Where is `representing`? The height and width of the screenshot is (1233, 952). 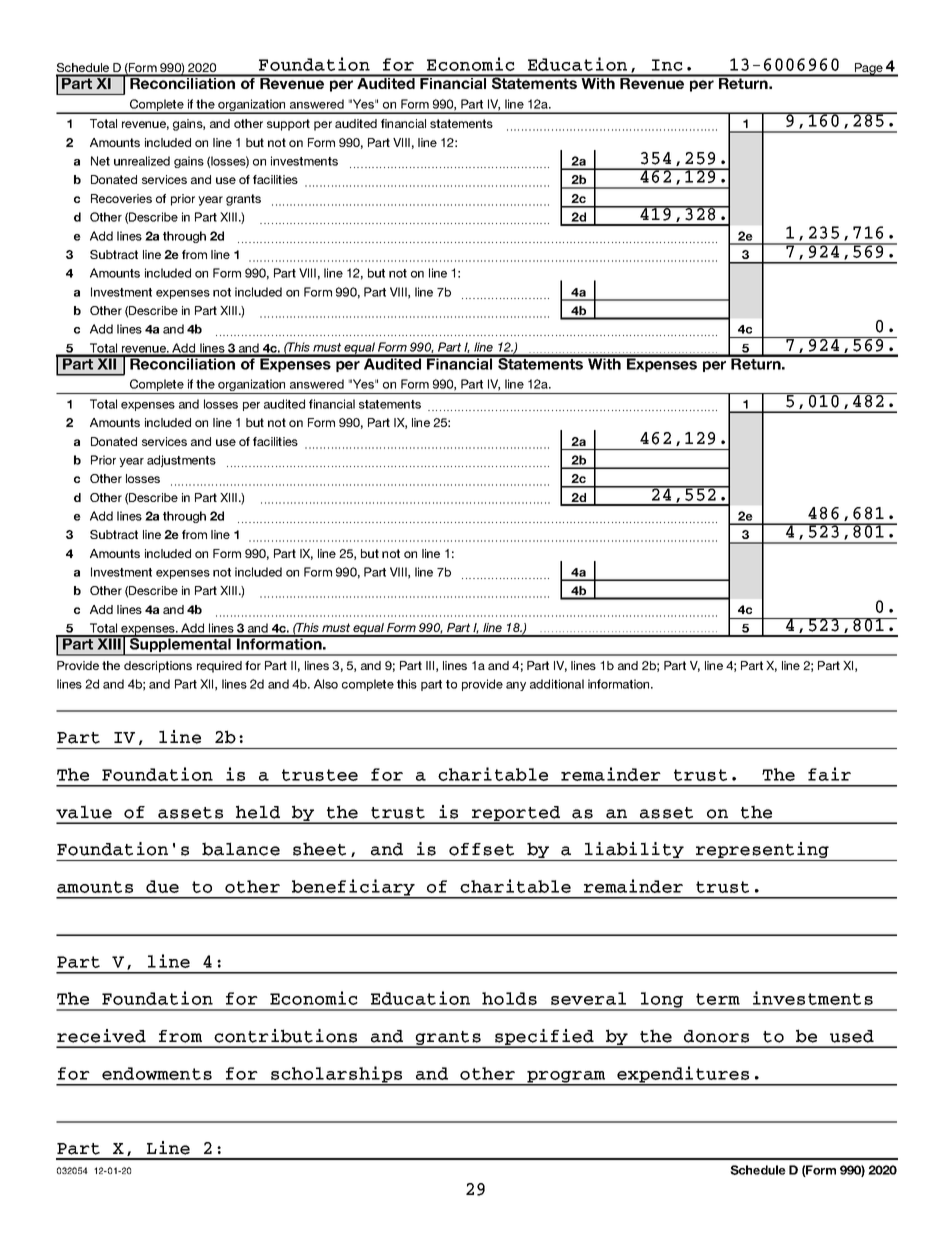 representing is located at coordinates (762, 851).
